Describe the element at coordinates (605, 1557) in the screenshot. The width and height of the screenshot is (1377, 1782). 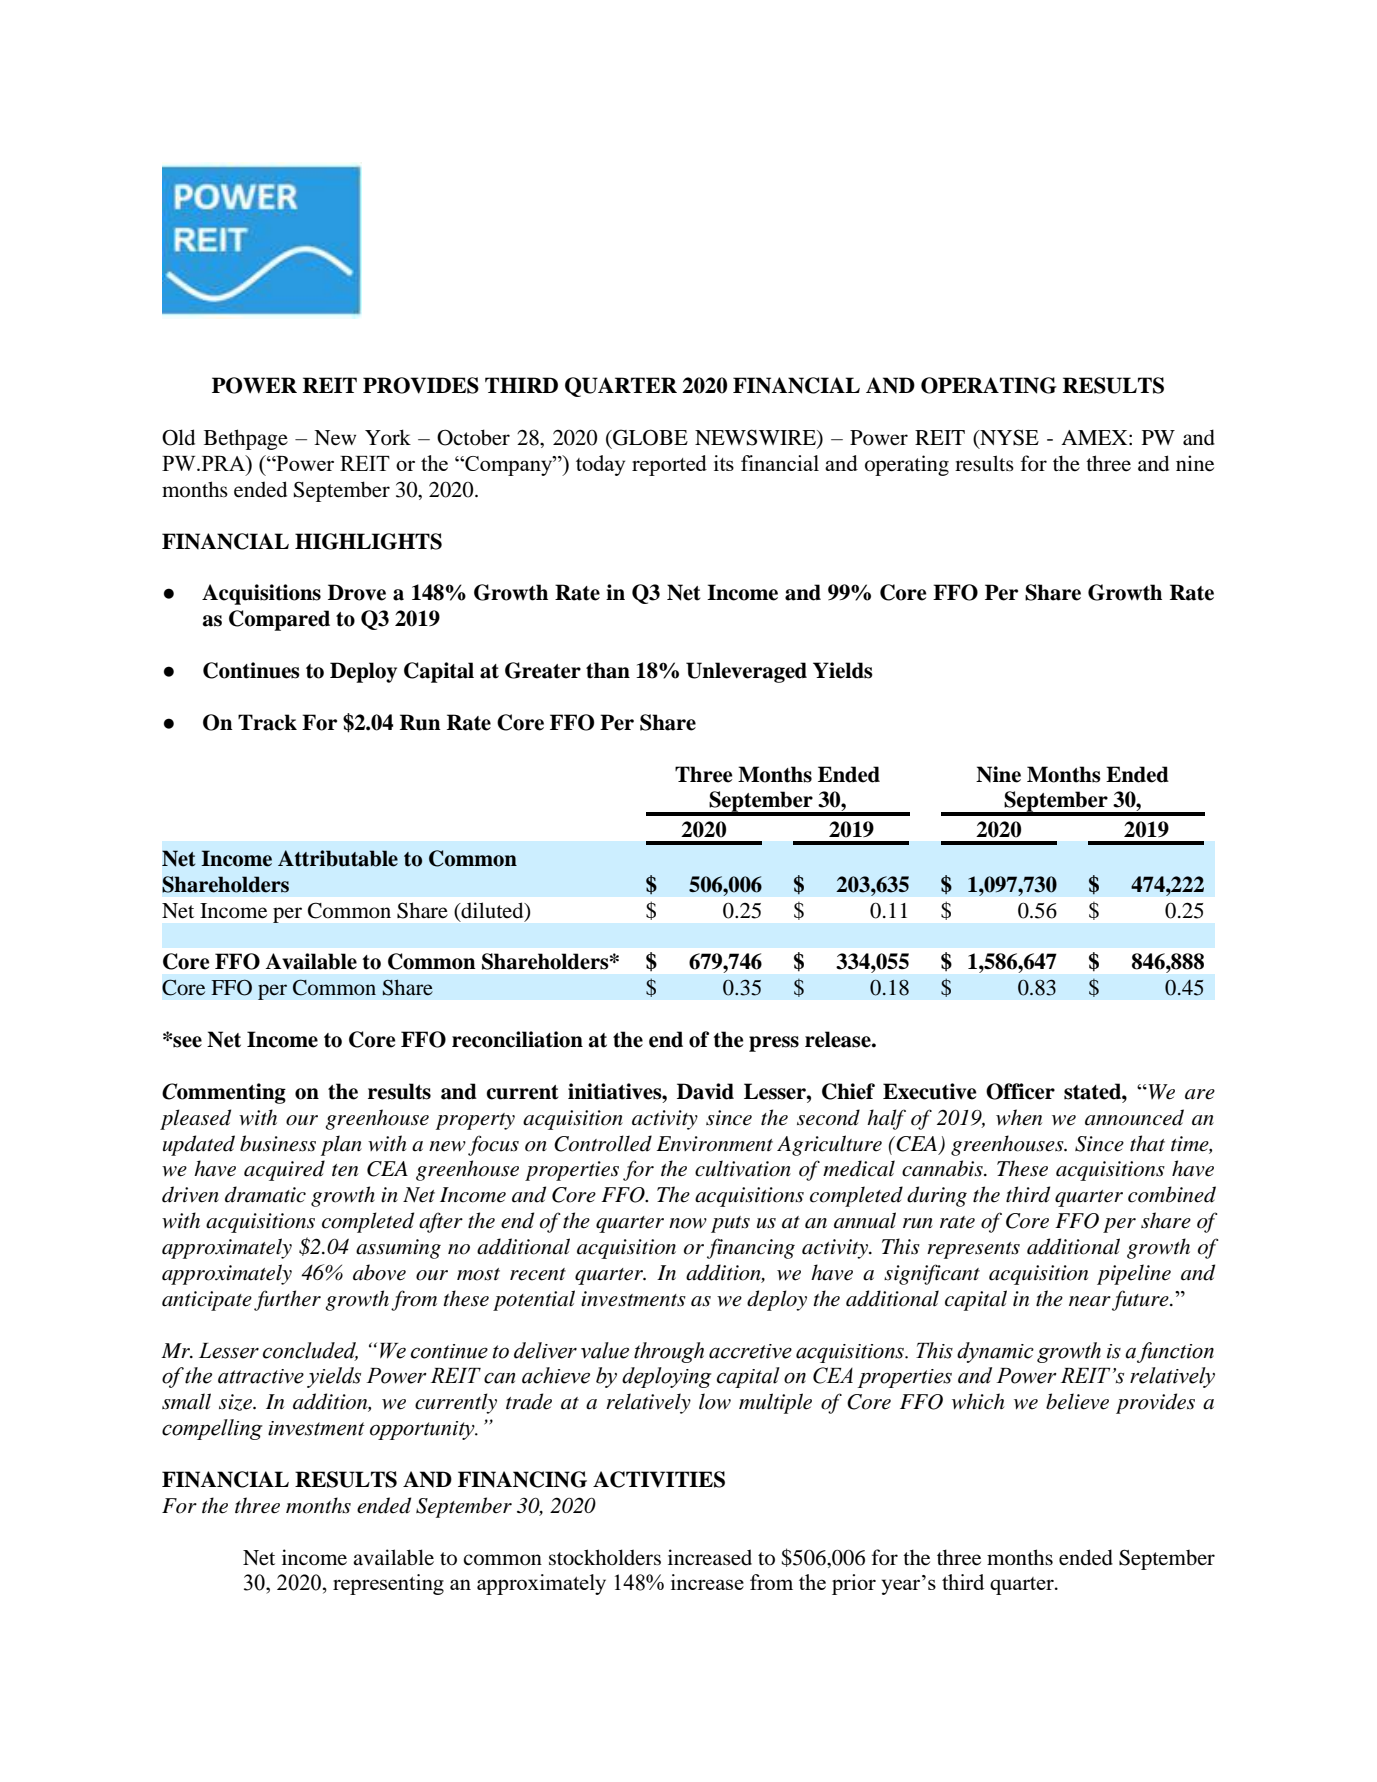
I see `stockholders` at that location.
